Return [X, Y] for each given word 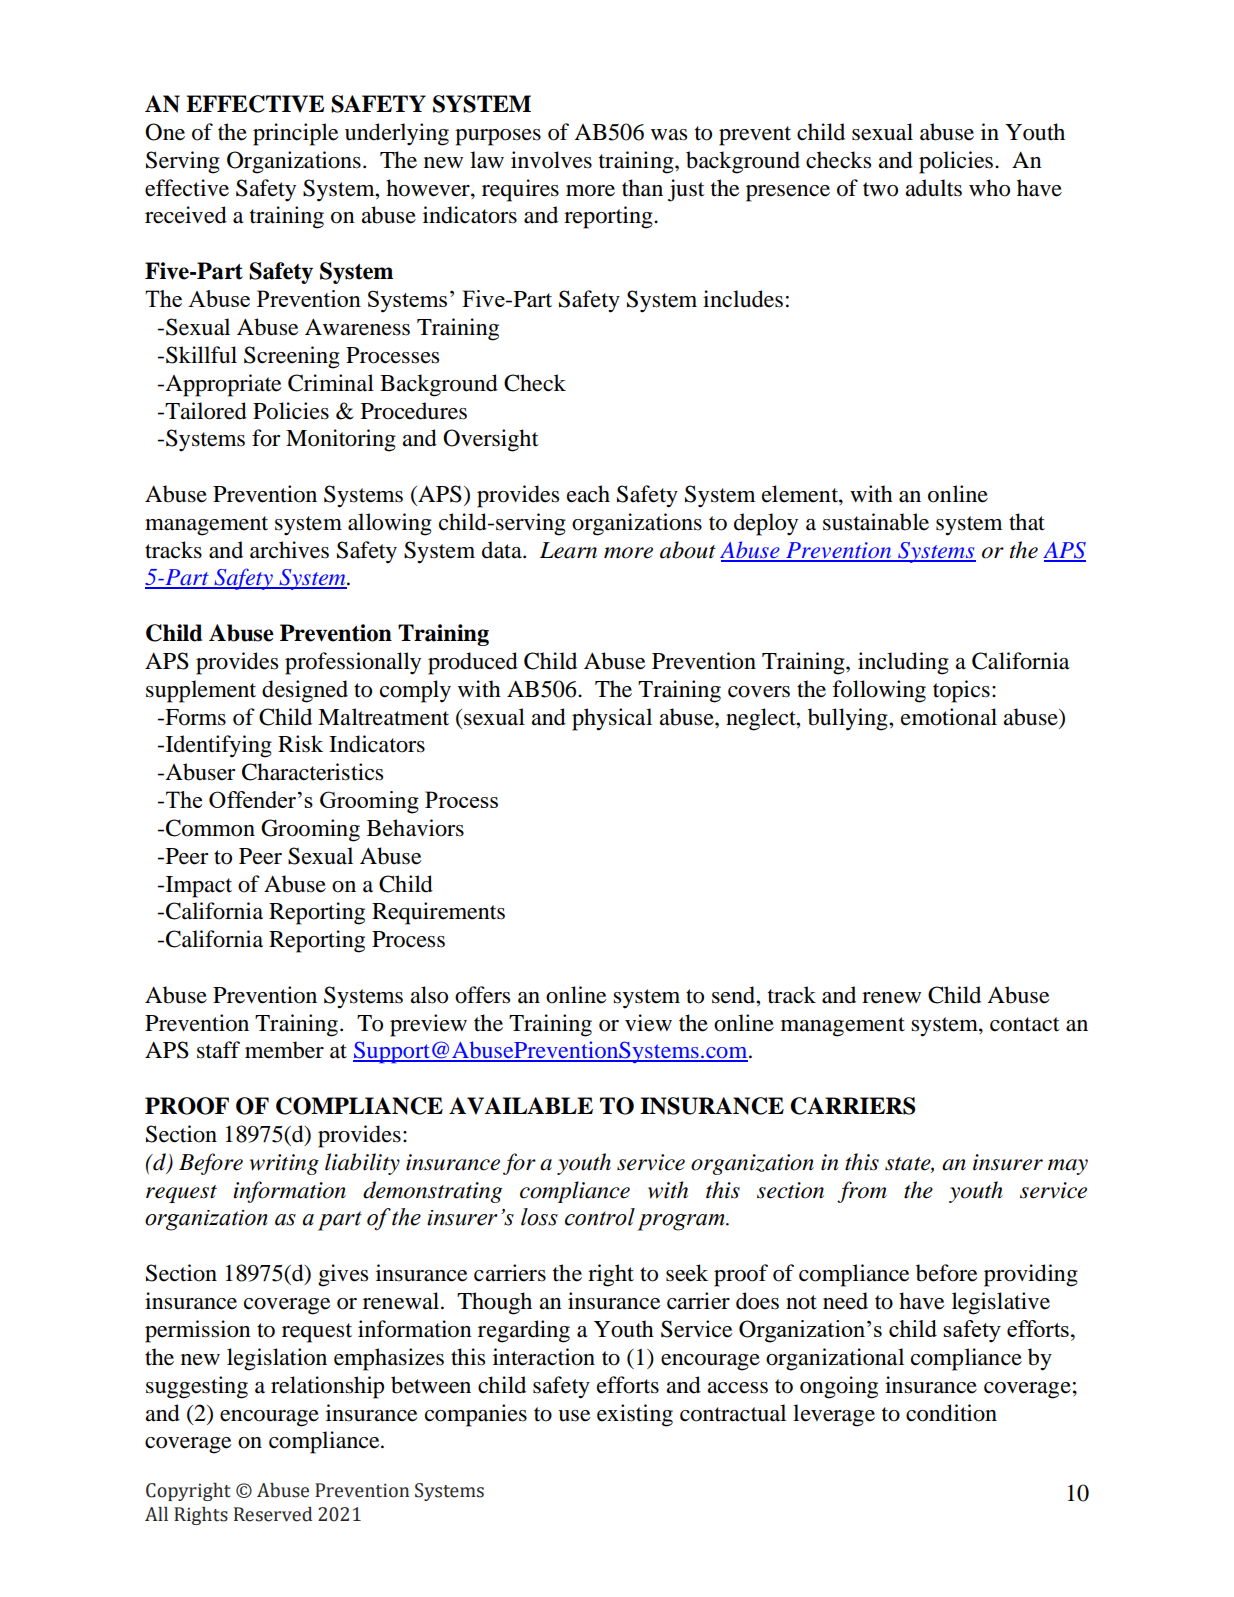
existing [635, 1415]
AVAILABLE [521, 1106]
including [903, 663]
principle [295, 134]
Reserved [273, 1514]
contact [1025, 1024]
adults [933, 188]
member [284, 1050]
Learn [568, 550]
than [642, 188]
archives [289, 550]
